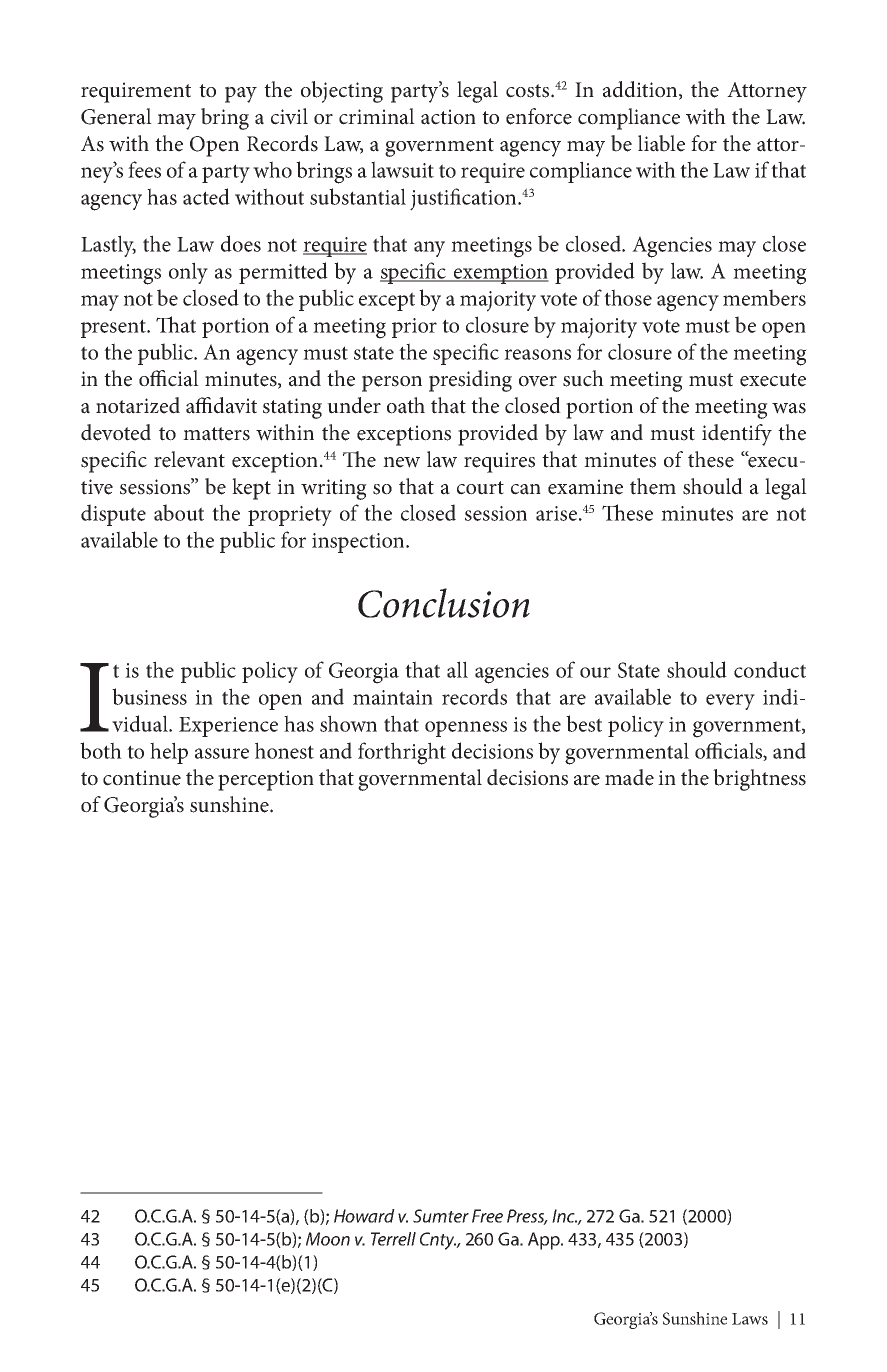 This screenshot has width=887, height=1372. What do you see at coordinates (730, 702) in the screenshot?
I see `every` at bounding box center [730, 702].
